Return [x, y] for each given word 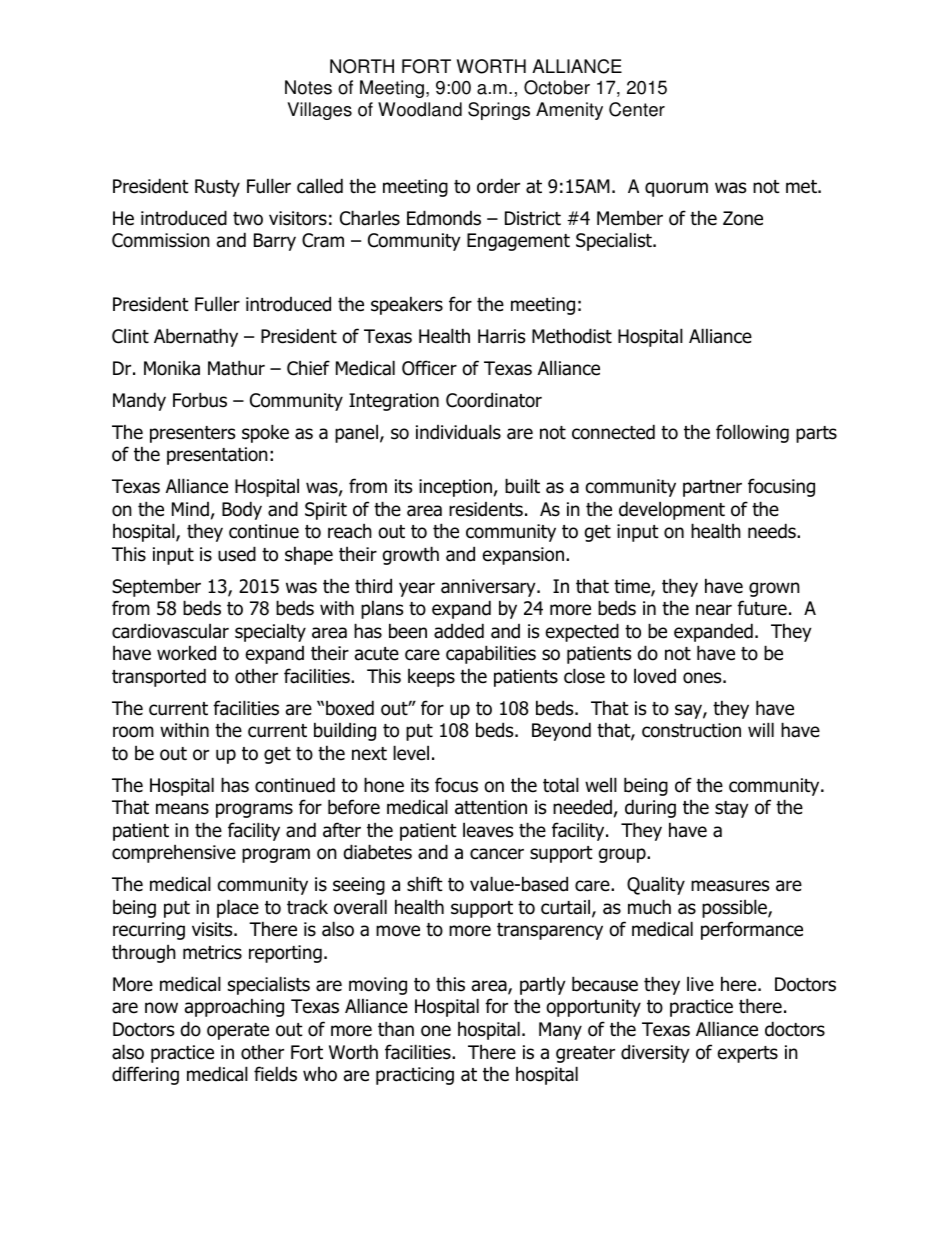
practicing [415, 1076]
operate [238, 1031]
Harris [501, 336]
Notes [308, 87]
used [237, 554]
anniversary [489, 588]
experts [748, 1054]
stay [732, 809]
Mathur [236, 368]
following [752, 433]
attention [491, 807]
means [182, 809]
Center [637, 109]
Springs [499, 111]
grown [774, 589]
